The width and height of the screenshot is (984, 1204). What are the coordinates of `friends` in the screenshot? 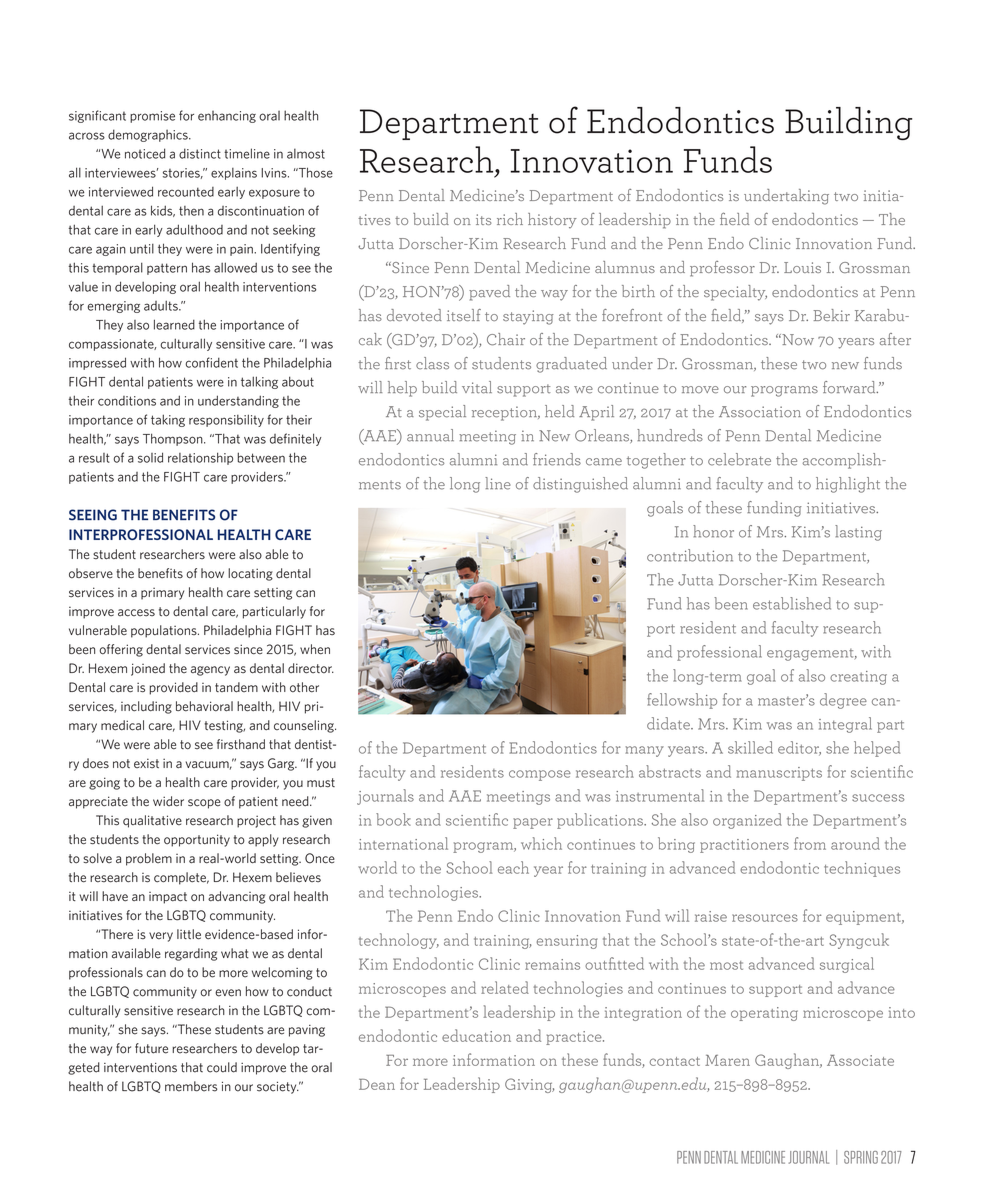 It's located at (557, 459).
